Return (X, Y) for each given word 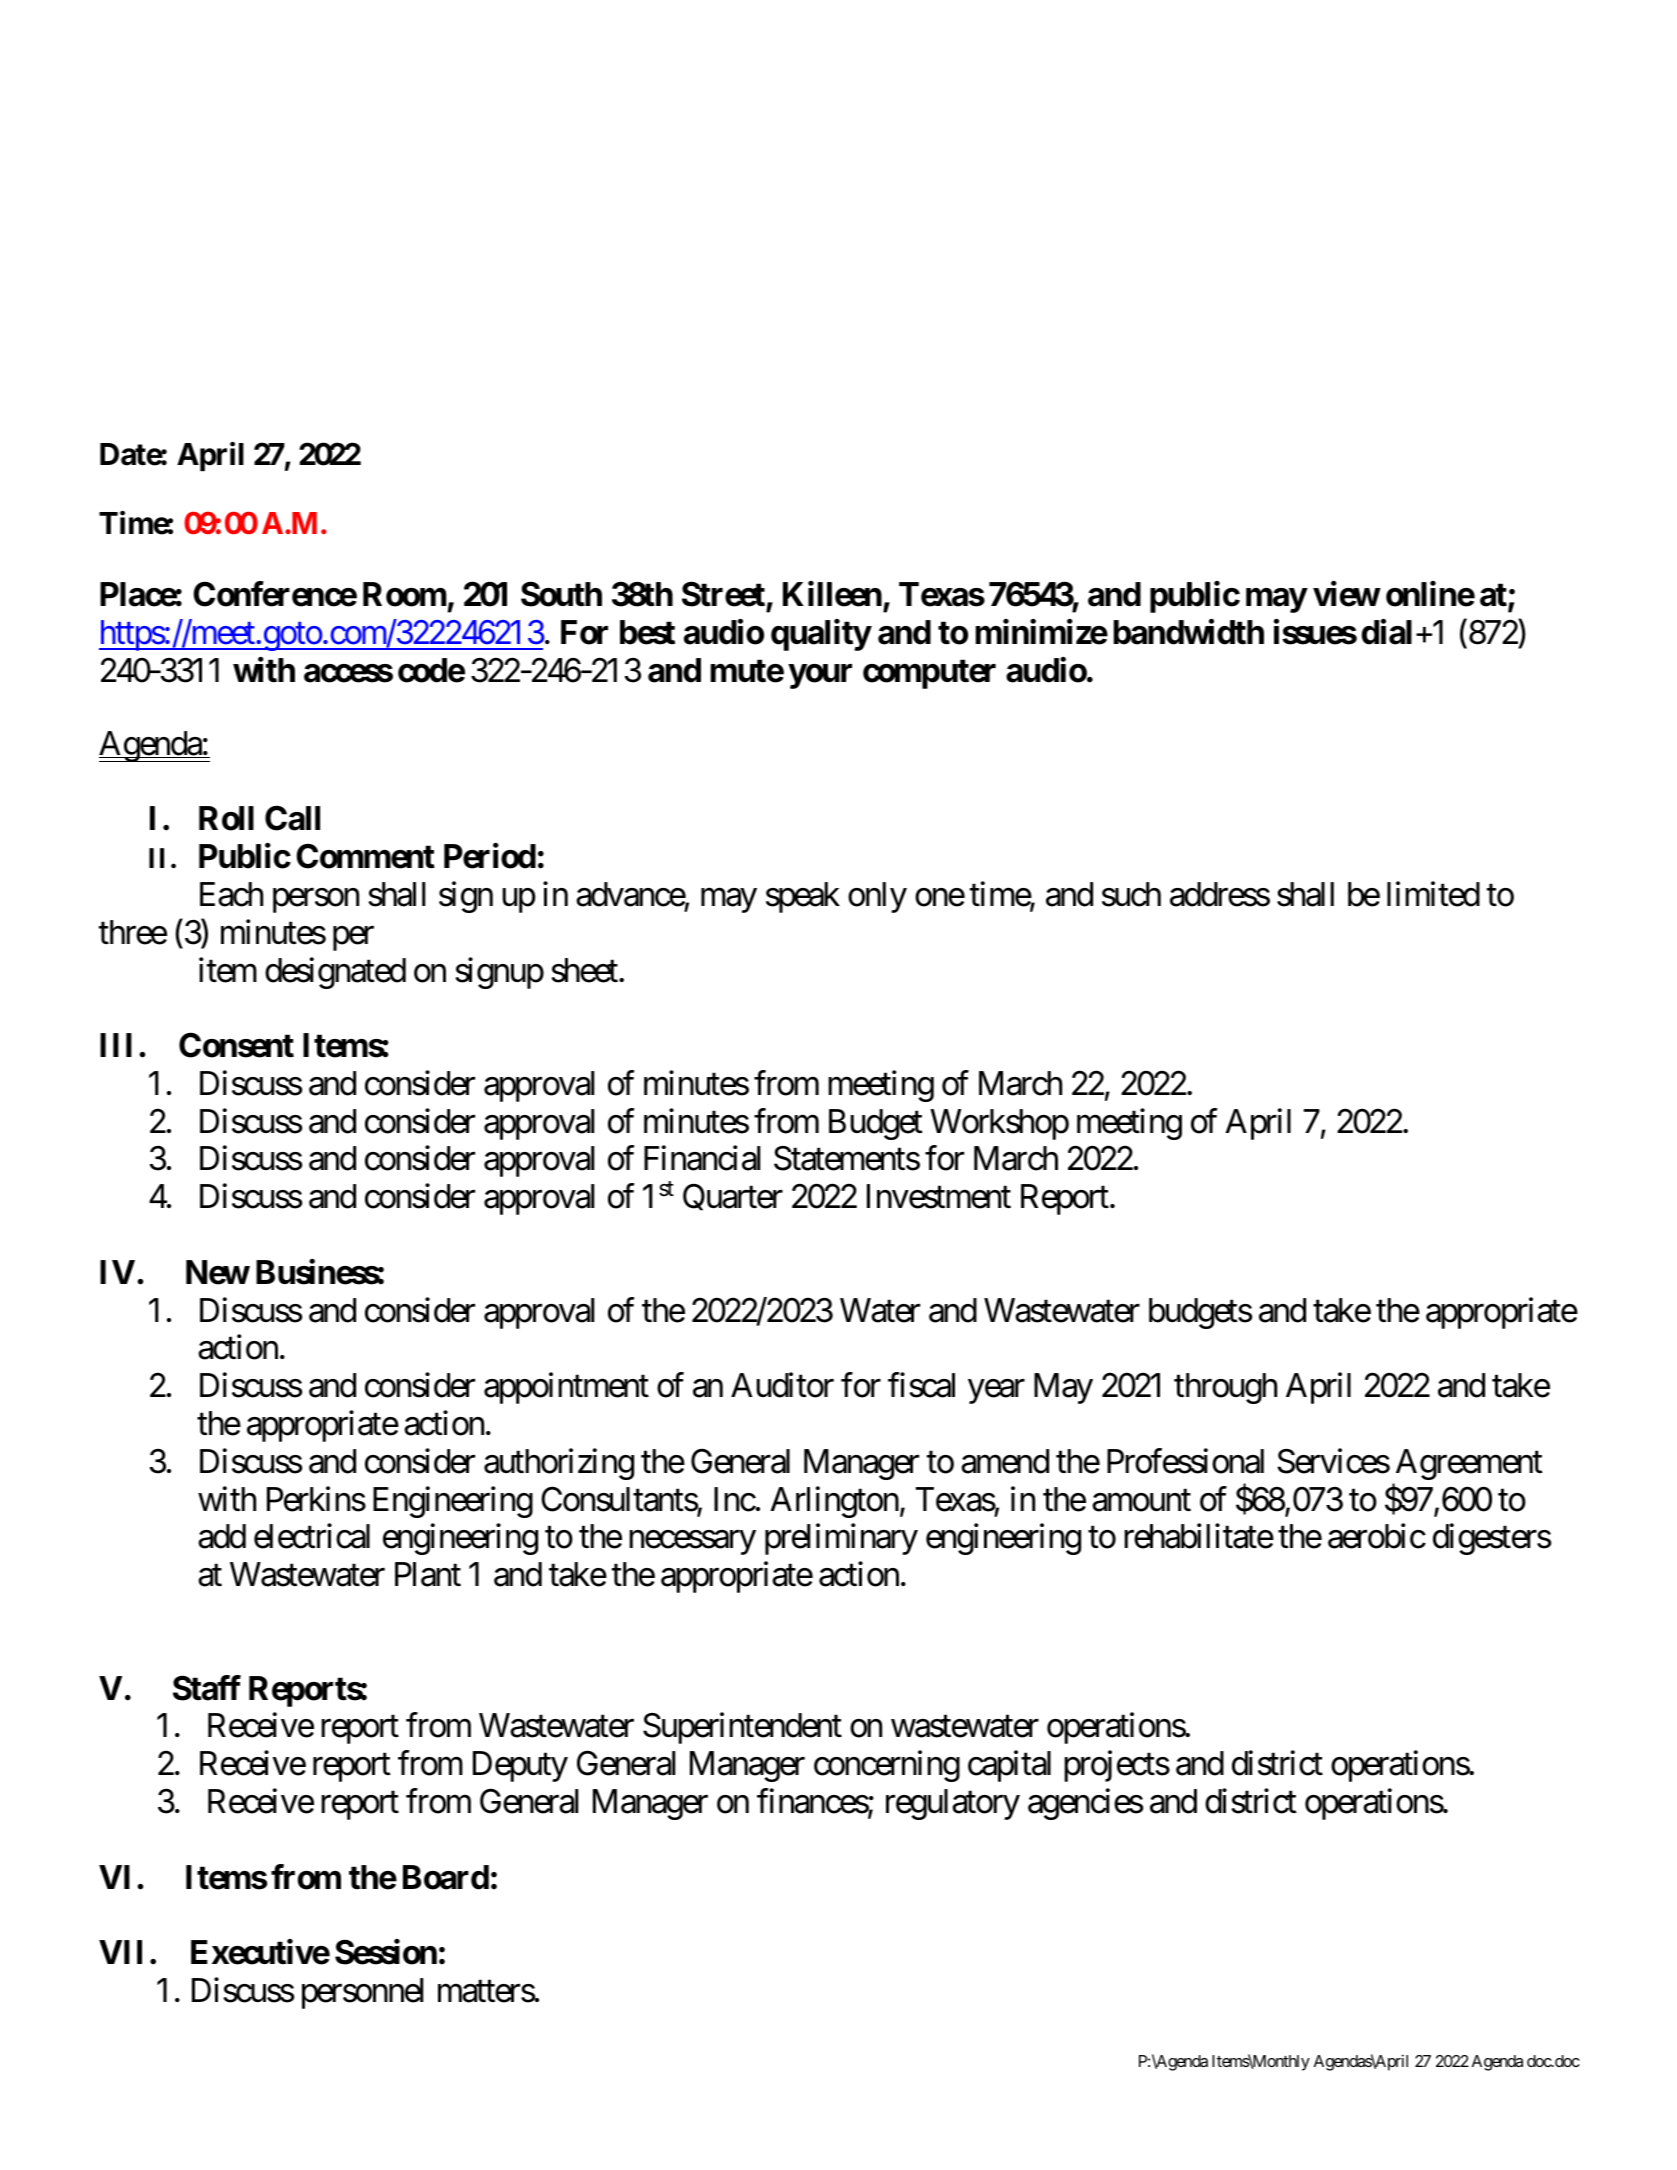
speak (803, 897)
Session (386, 1952)
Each (231, 894)
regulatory (953, 1804)
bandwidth (1189, 632)
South (561, 594)
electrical (312, 1536)
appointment (566, 1388)
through (1225, 1388)
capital (1009, 1766)
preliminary (841, 1539)
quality (821, 635)
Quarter (733, 1197)
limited (1433, 894)
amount (1141, 1501)
